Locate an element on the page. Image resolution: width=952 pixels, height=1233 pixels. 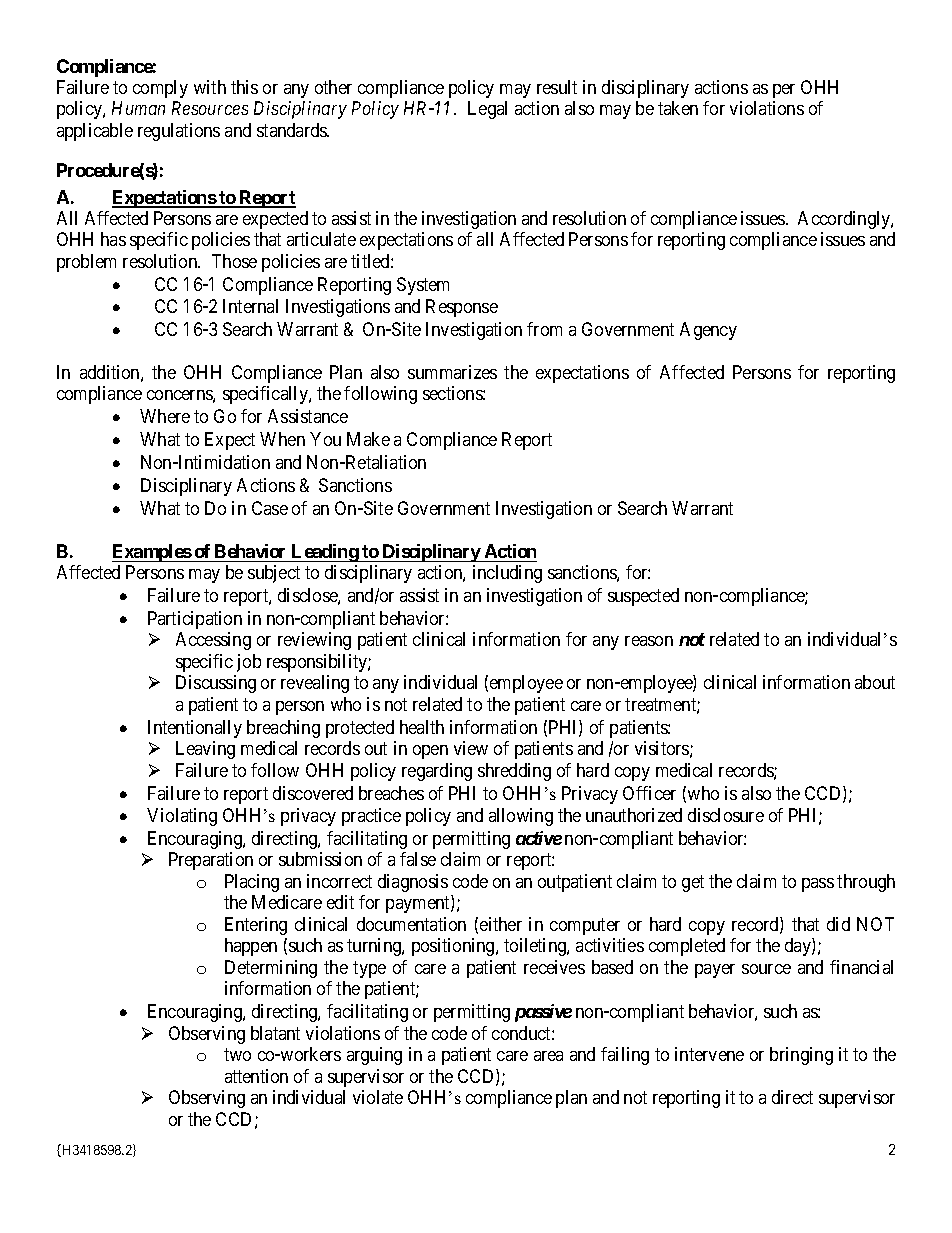
Agency is located at coordinates (708, 331).
